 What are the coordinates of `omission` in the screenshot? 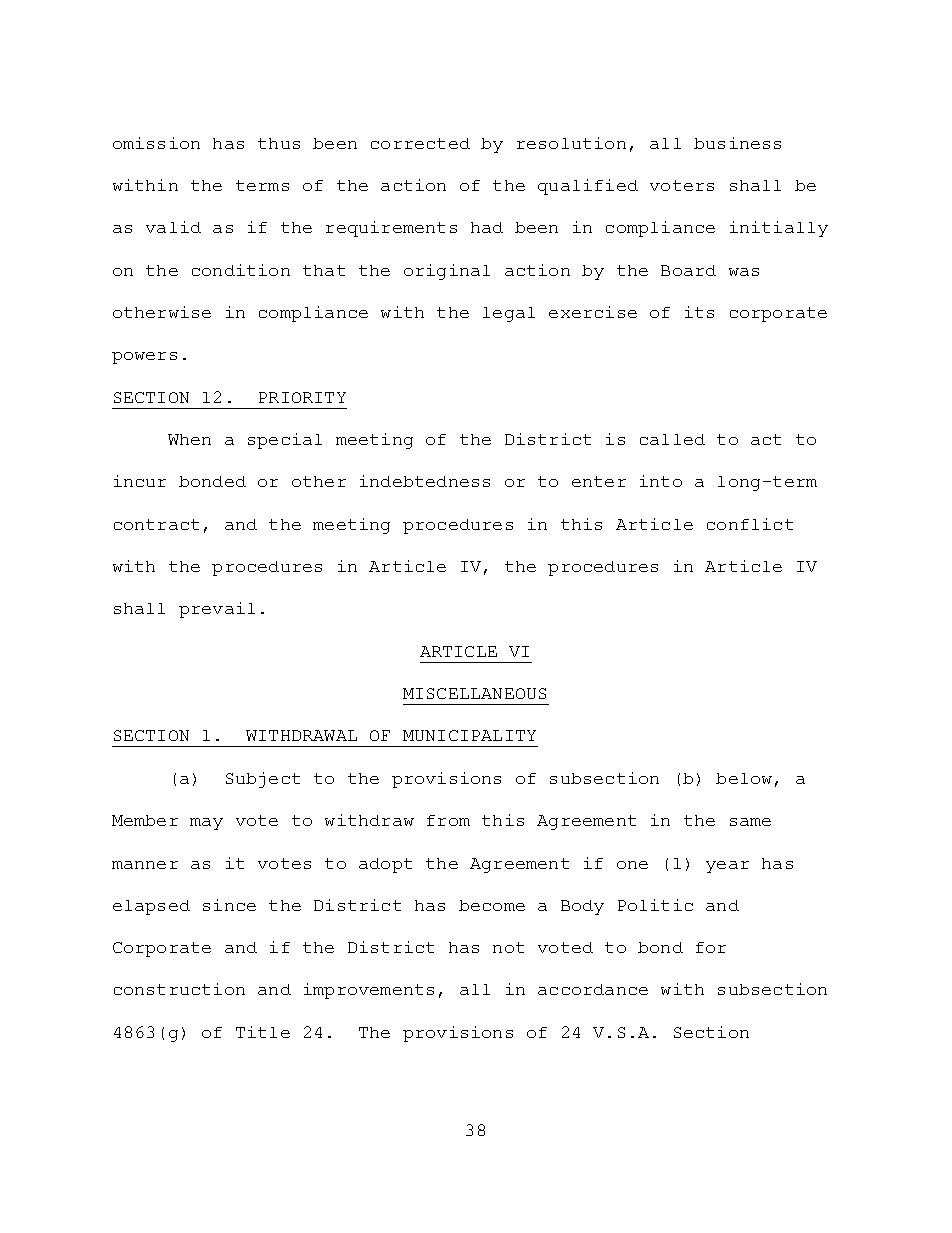 It's located at (156, 143).
